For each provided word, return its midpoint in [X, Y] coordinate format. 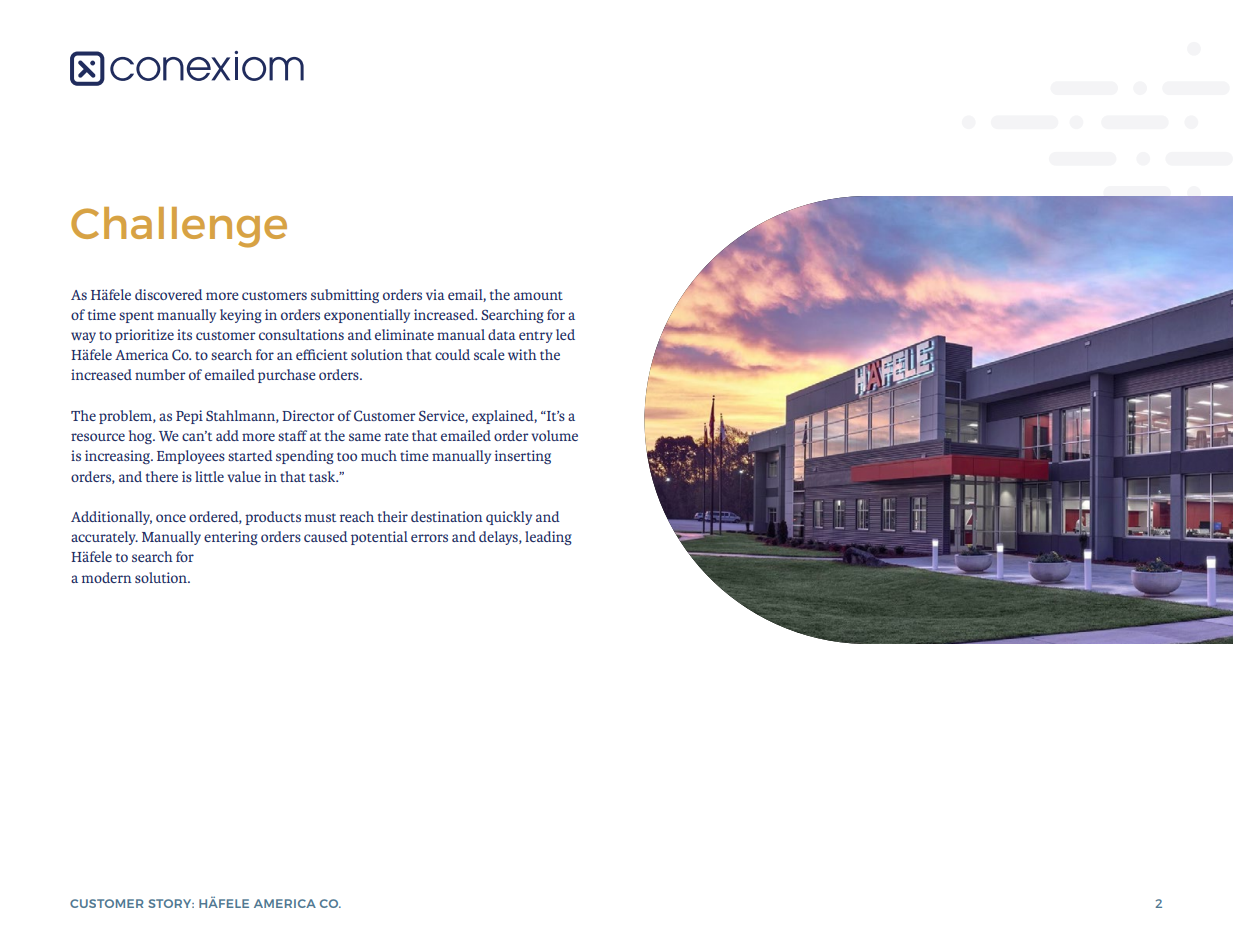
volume [554, 435]
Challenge [179, 227]
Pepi [189, 417]
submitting [345, 296]
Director [308, 415]
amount [538, 295]
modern [107, 577]
